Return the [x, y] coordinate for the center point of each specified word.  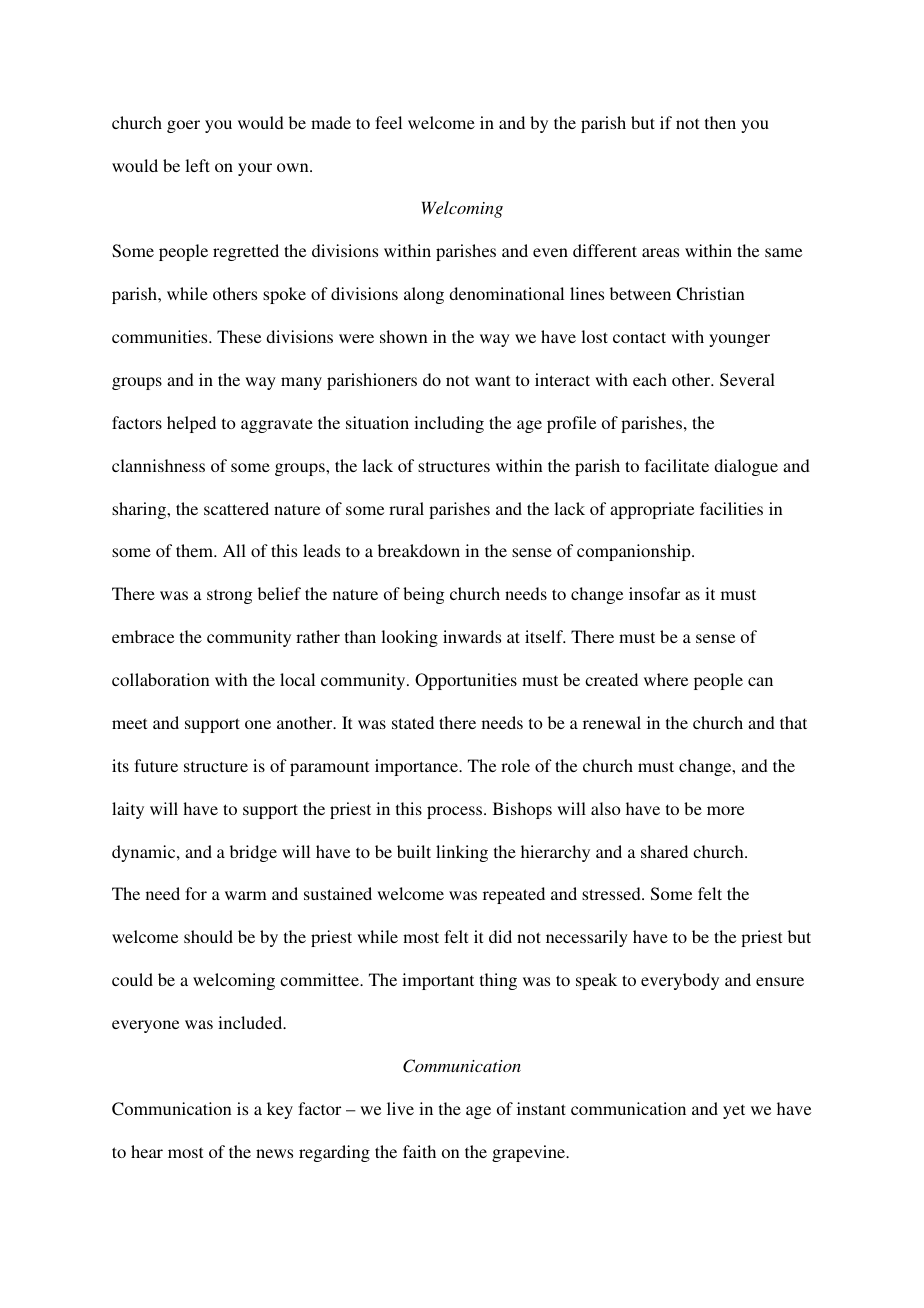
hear [147, 1151]
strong [229, 596]
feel [388, 122]
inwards [472, 636]
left [197, 165]
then [720, 122]
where [666, 679]
